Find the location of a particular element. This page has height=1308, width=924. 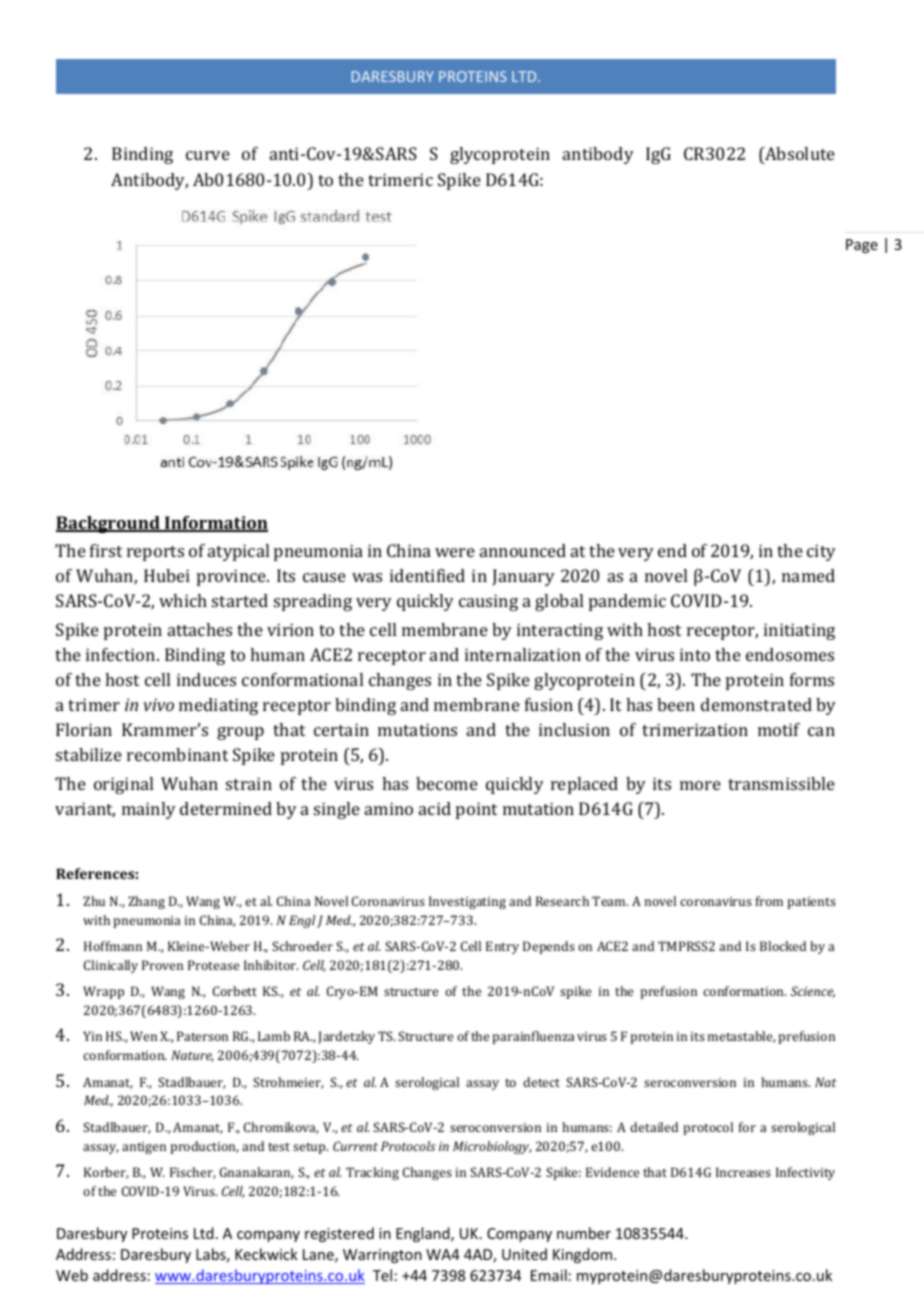

vivo is located at coordinates (159, 704).
